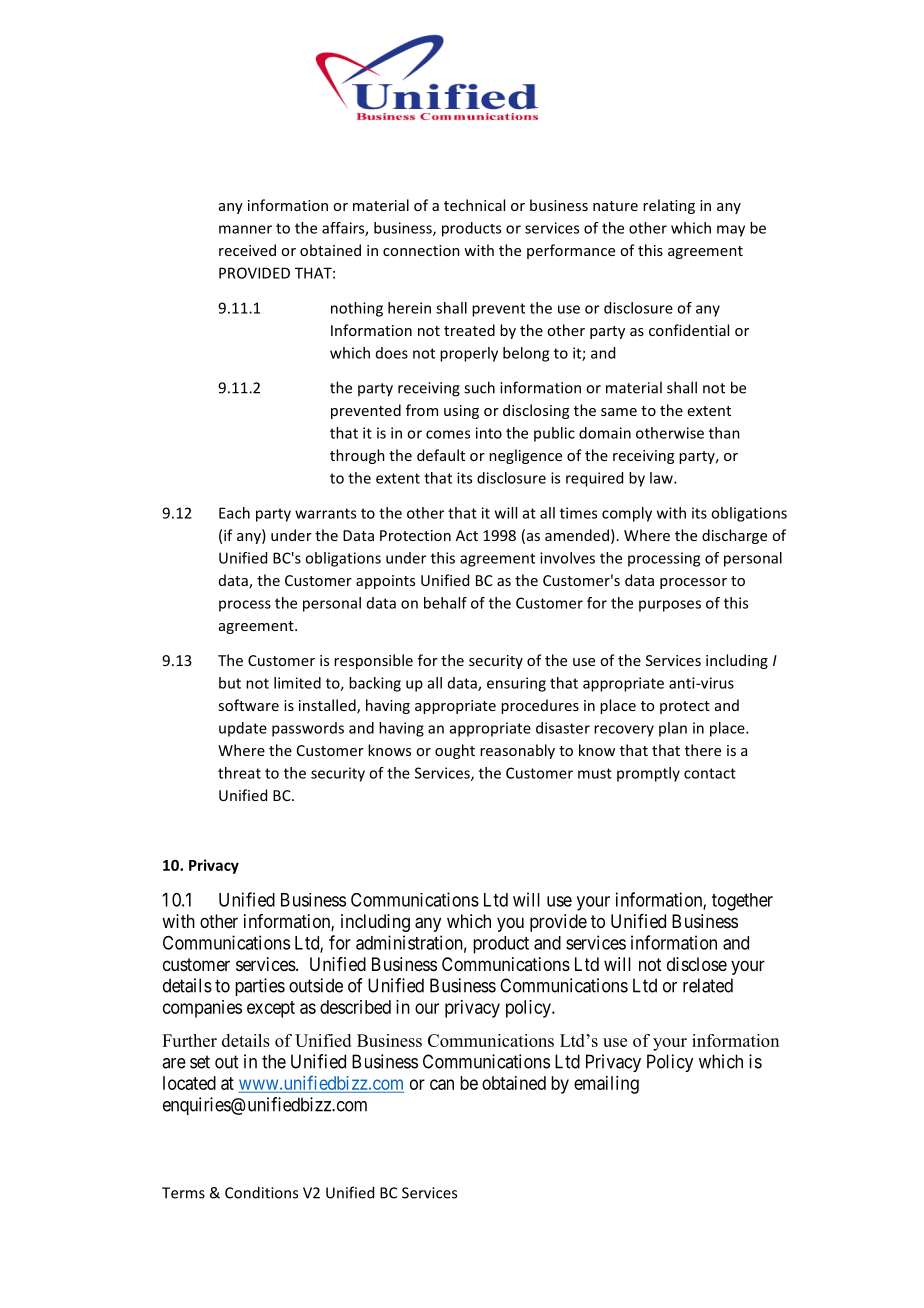  What do you see at coordinates (474, 205) in the screenshot?
I see `technical` at bounding box center [474, 205].
